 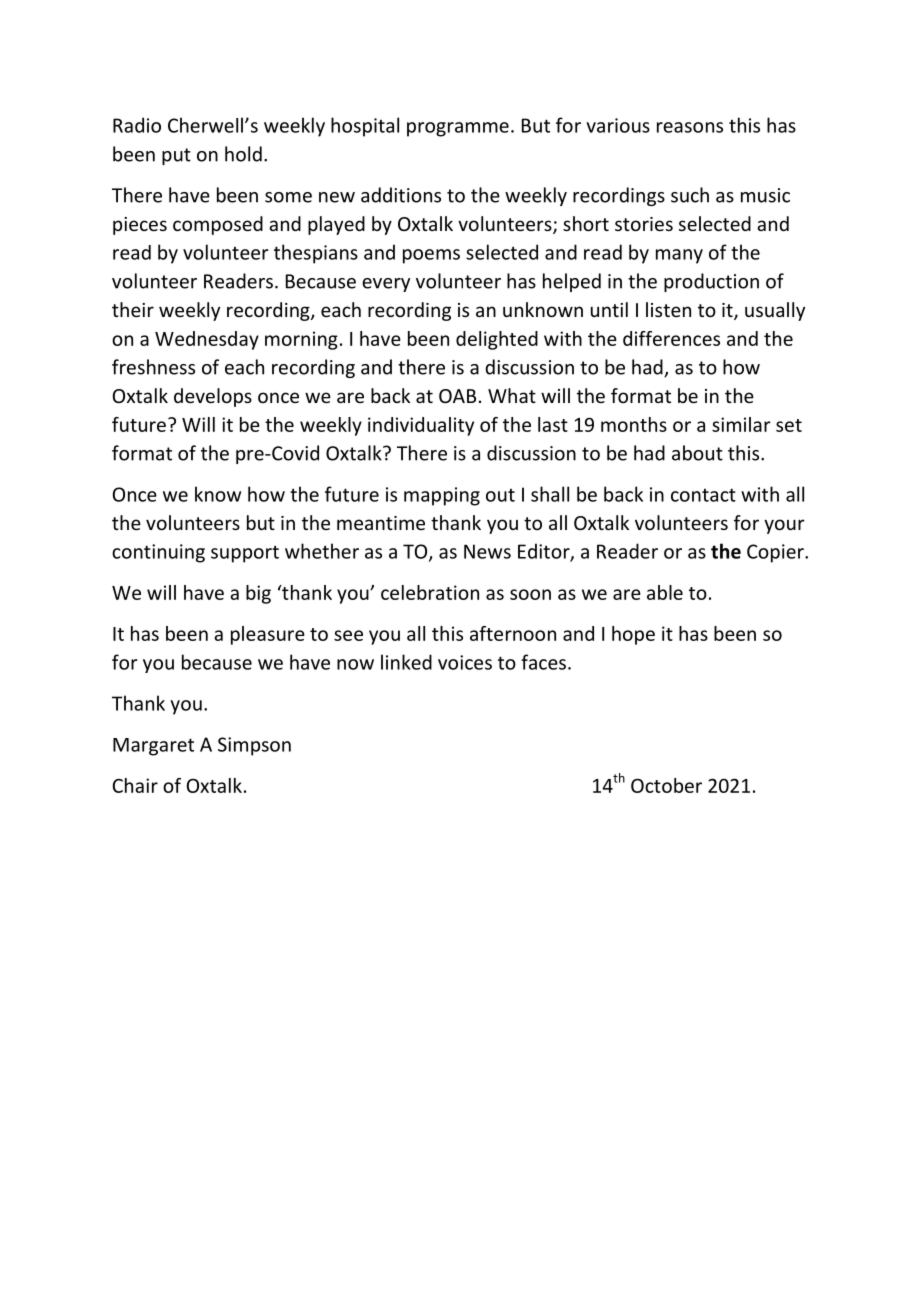 I want to click on develops, so click(x=213, y=397).
